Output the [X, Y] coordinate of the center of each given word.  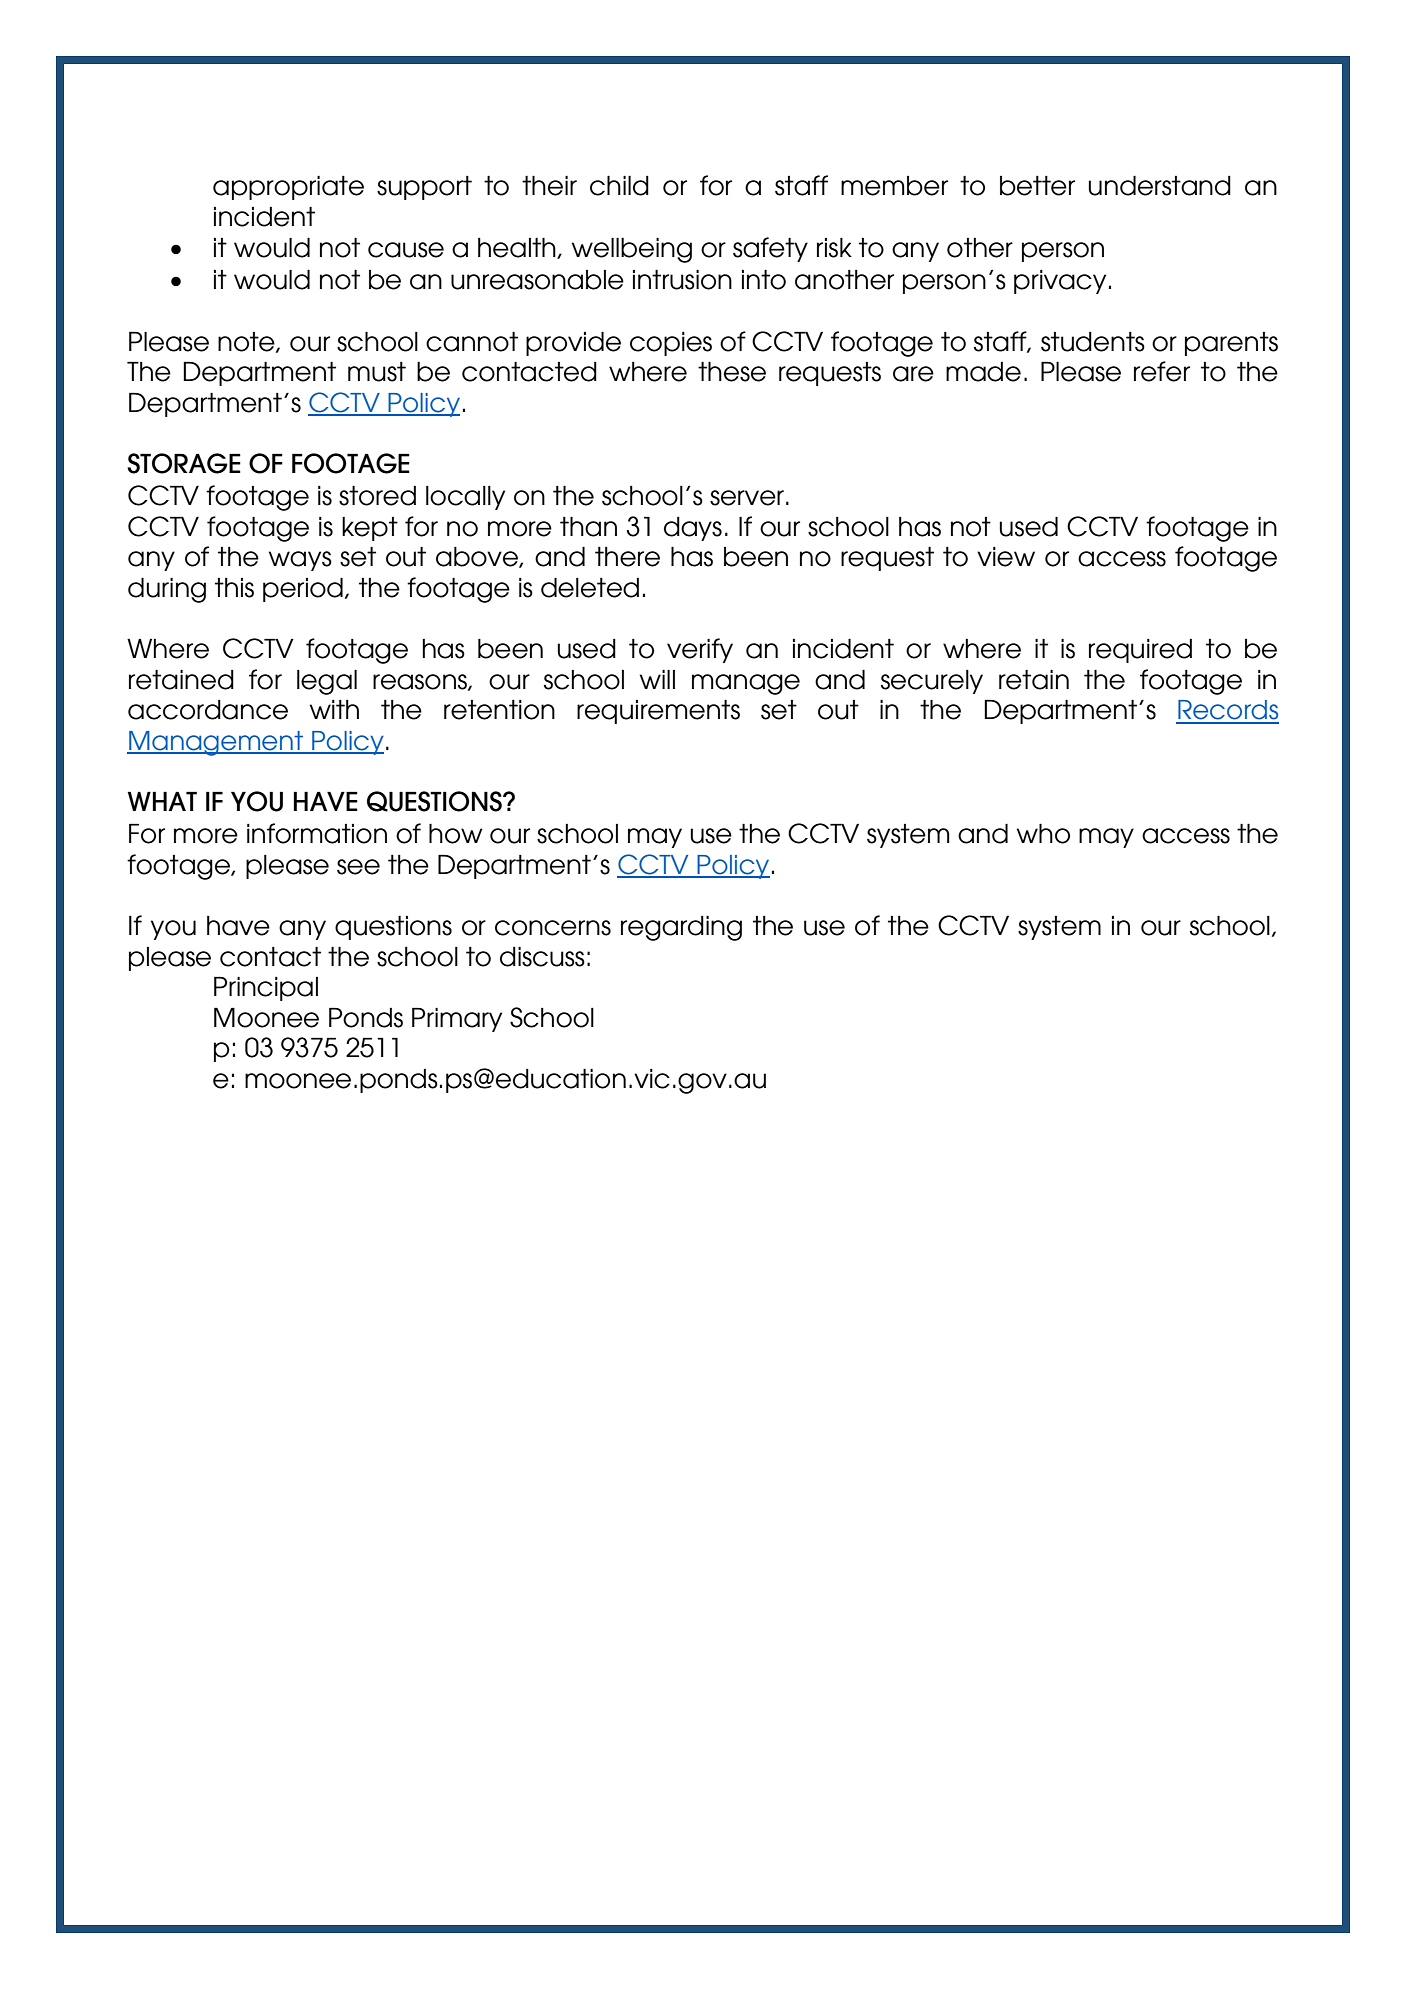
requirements [658, 712]
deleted [590, 588]
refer [1162, 371]
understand [1160, 186]
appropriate [288, 188]
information [317, 833]
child [619, 186]
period [303, 590]
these [732, 372]
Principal [266, 989]
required [1140, 651]
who [1043, 834]
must [377, 372]
